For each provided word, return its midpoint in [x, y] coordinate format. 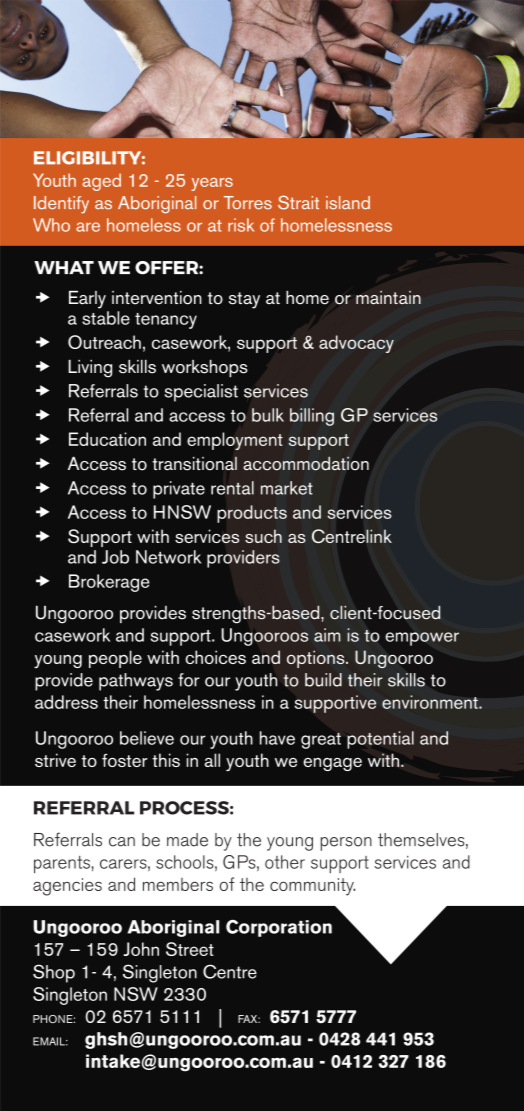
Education [107, 439]
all [212, 760]
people [115, 659]
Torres [248, 203]
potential [380, 740]
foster [125, 760]
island [348, 203]
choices [215, 657]
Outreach [104, 342]
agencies [67, 887]
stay [244, 300]
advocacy [356, 344]
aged [101, 182]
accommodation [306, 464]
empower [422, 639]
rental [232, 488]
